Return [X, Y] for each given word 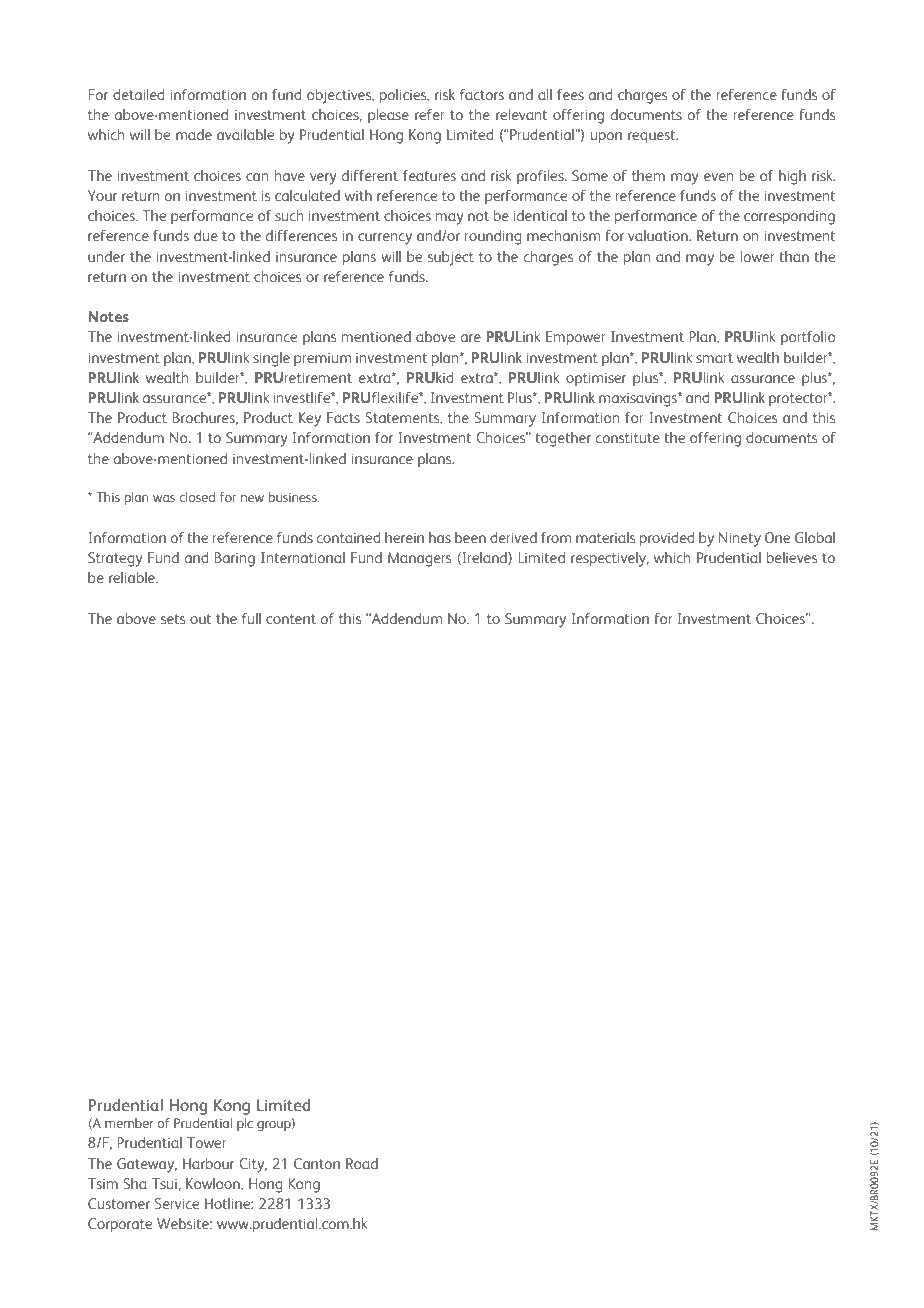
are [471, 338]
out [200, 619]
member [129, 1123]
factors [482, 94]
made [194, 134]
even [718, 177]
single [271, 359]
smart [714, 358]
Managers [419, 559]
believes [792, 557]
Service [177, 1203]
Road [362, 1163]
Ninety [740, 539]
